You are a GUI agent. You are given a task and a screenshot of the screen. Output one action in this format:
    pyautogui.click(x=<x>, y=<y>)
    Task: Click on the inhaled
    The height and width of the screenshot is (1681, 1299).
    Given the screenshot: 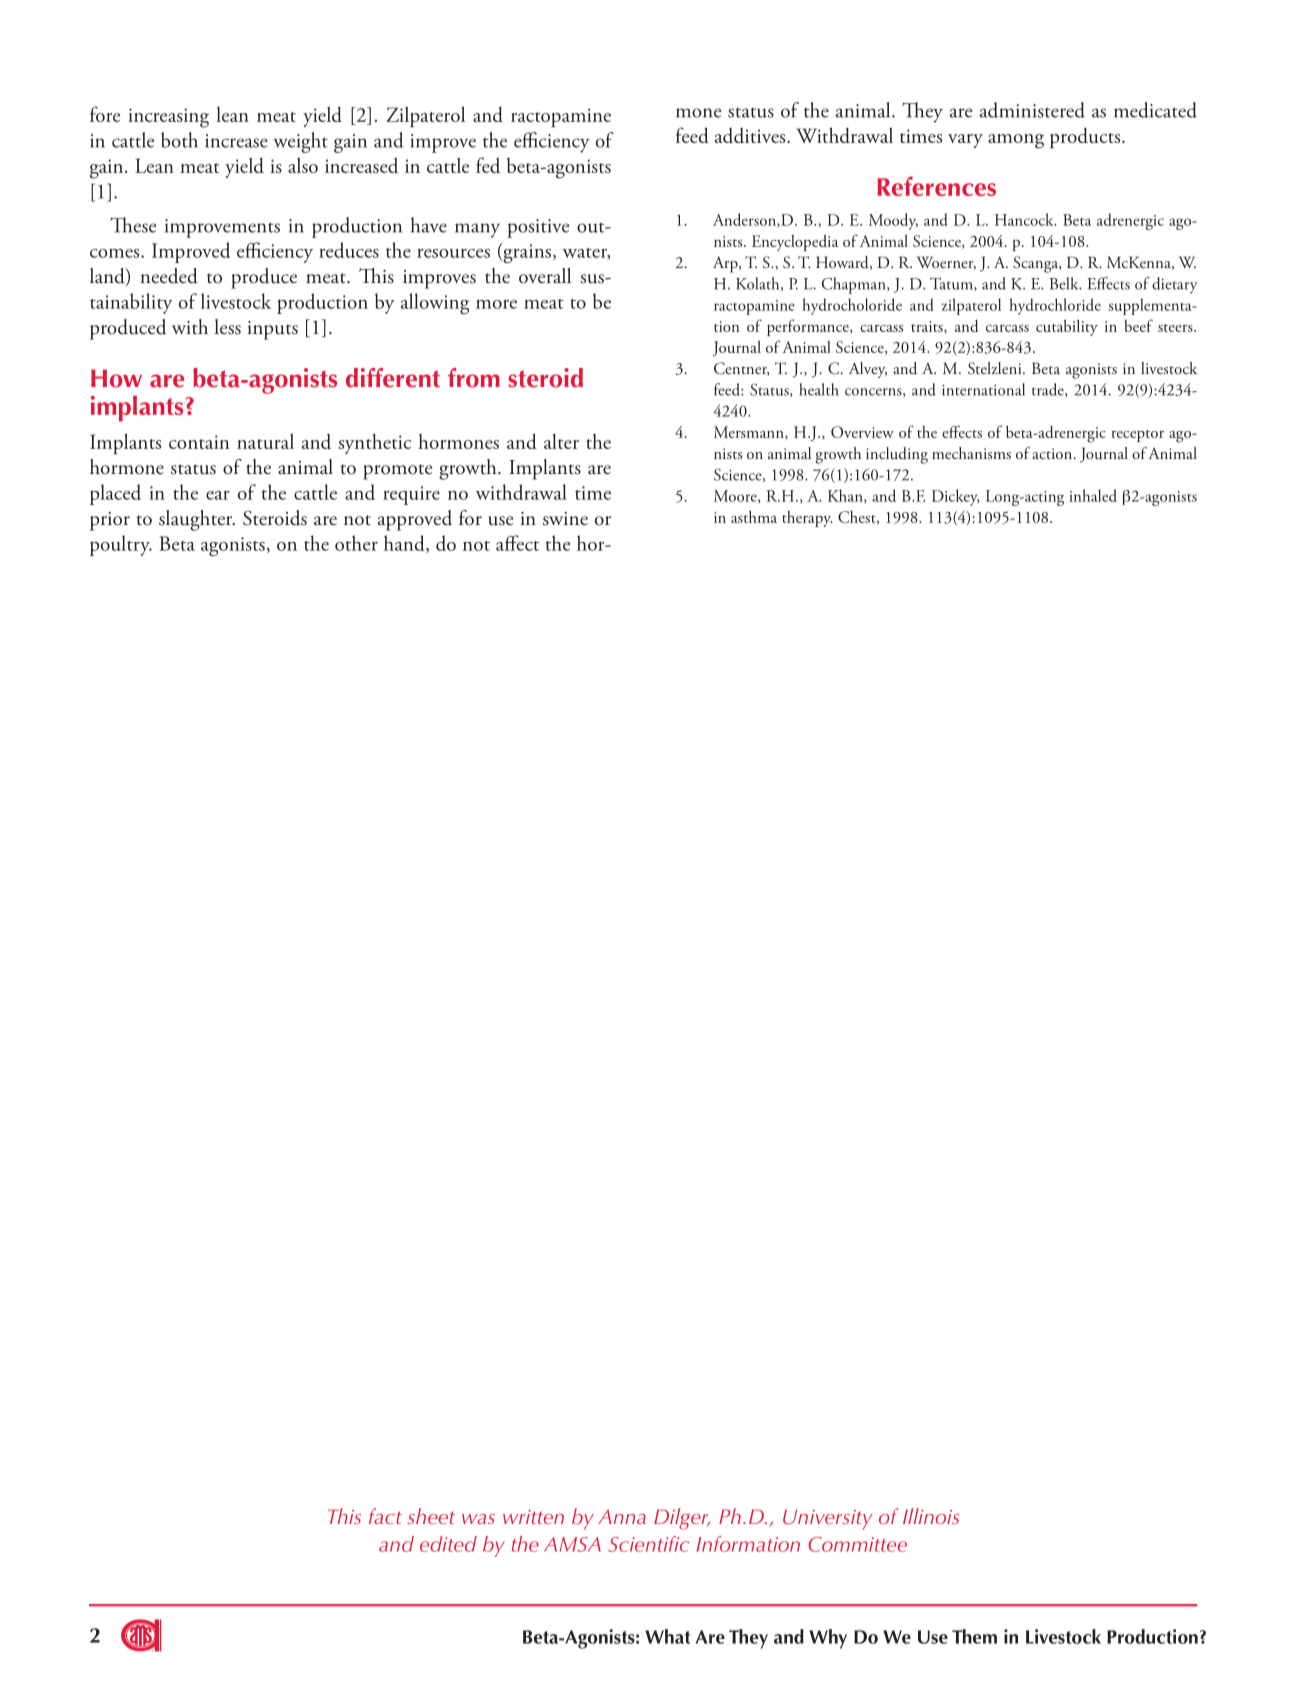 What is the action you would take?
    pyautogui.click(x=1093, y=495)
